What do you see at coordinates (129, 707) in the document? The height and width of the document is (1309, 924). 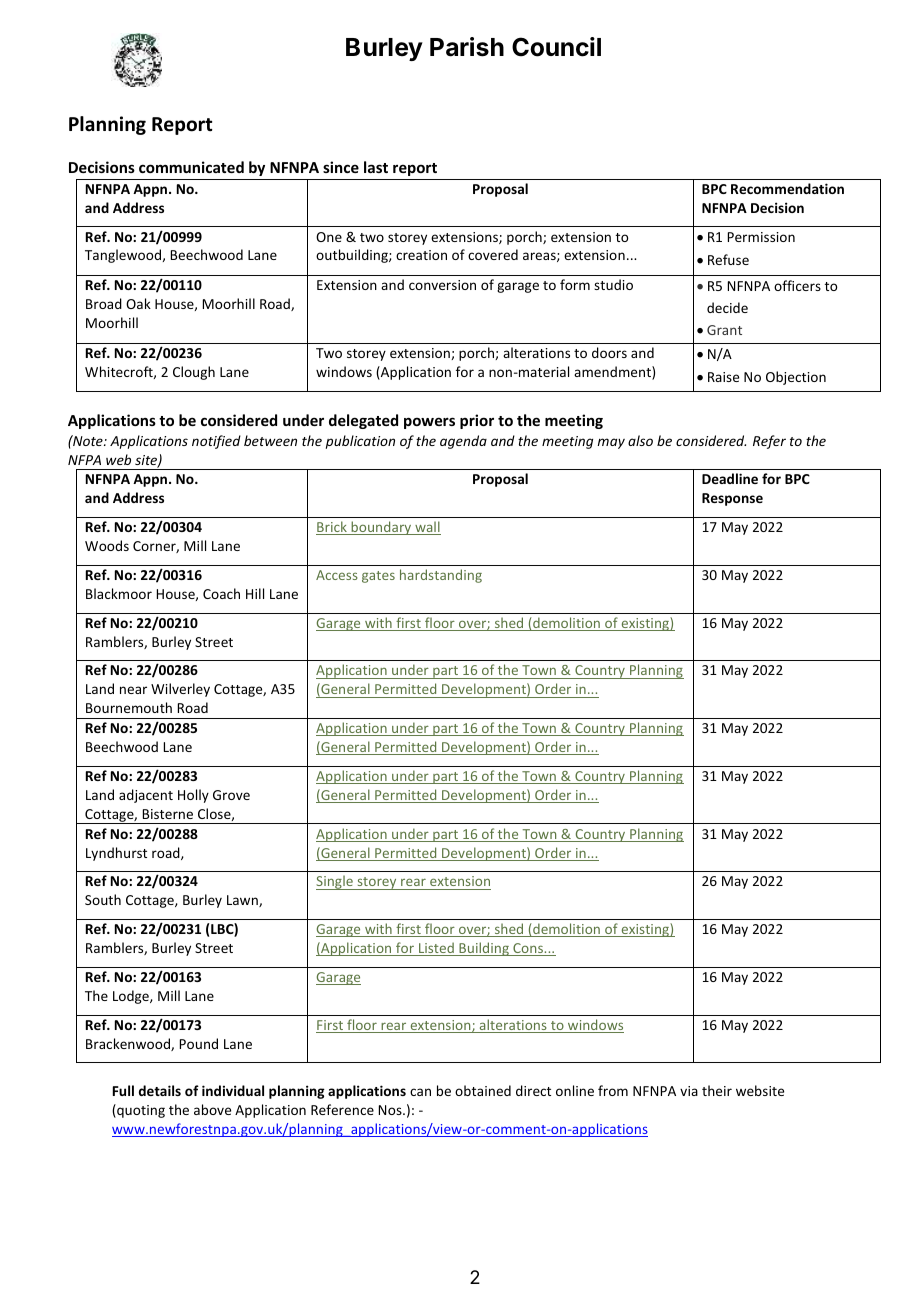 I see `Bournemouth` at bounding box center [129, 707].
